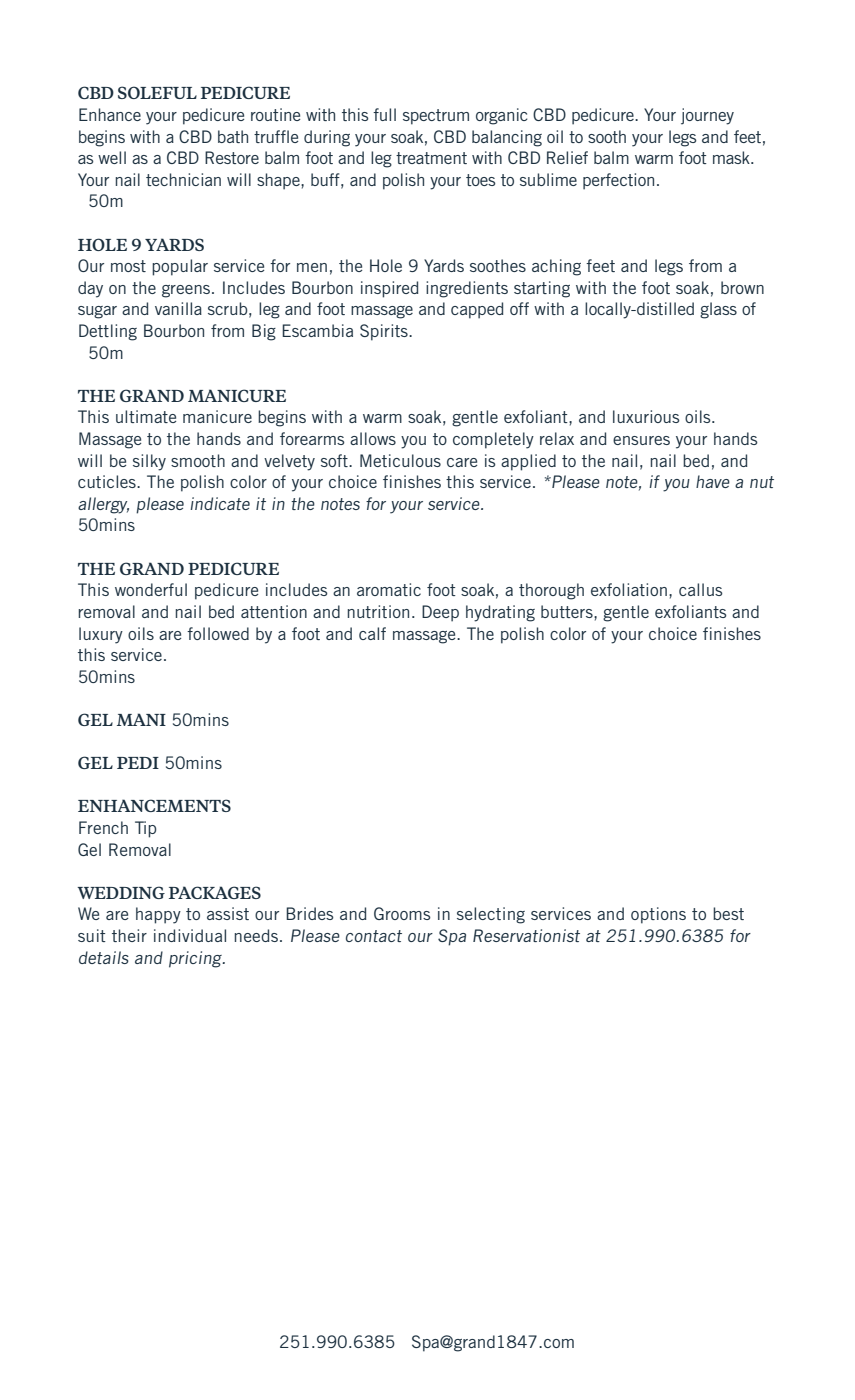  What do you see at coordinates (400, 460) in the screenshot?
I see `Meticulous` at bounding box center [400, 460].
